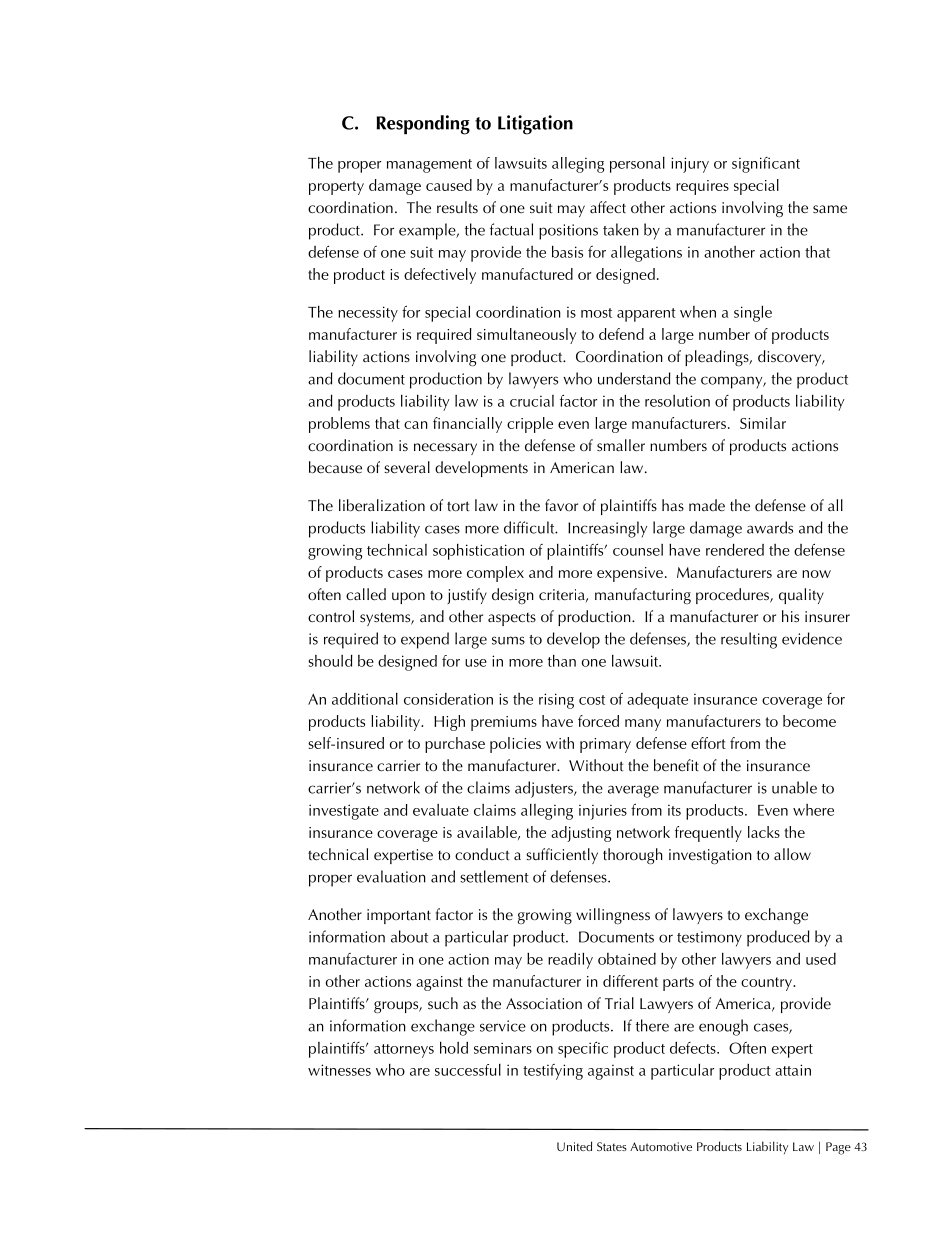 The image size is (952, 1233). What do you see at coordinates (429, 166) in the screenshot?
I see `management` at bounding box center [429, 166].
